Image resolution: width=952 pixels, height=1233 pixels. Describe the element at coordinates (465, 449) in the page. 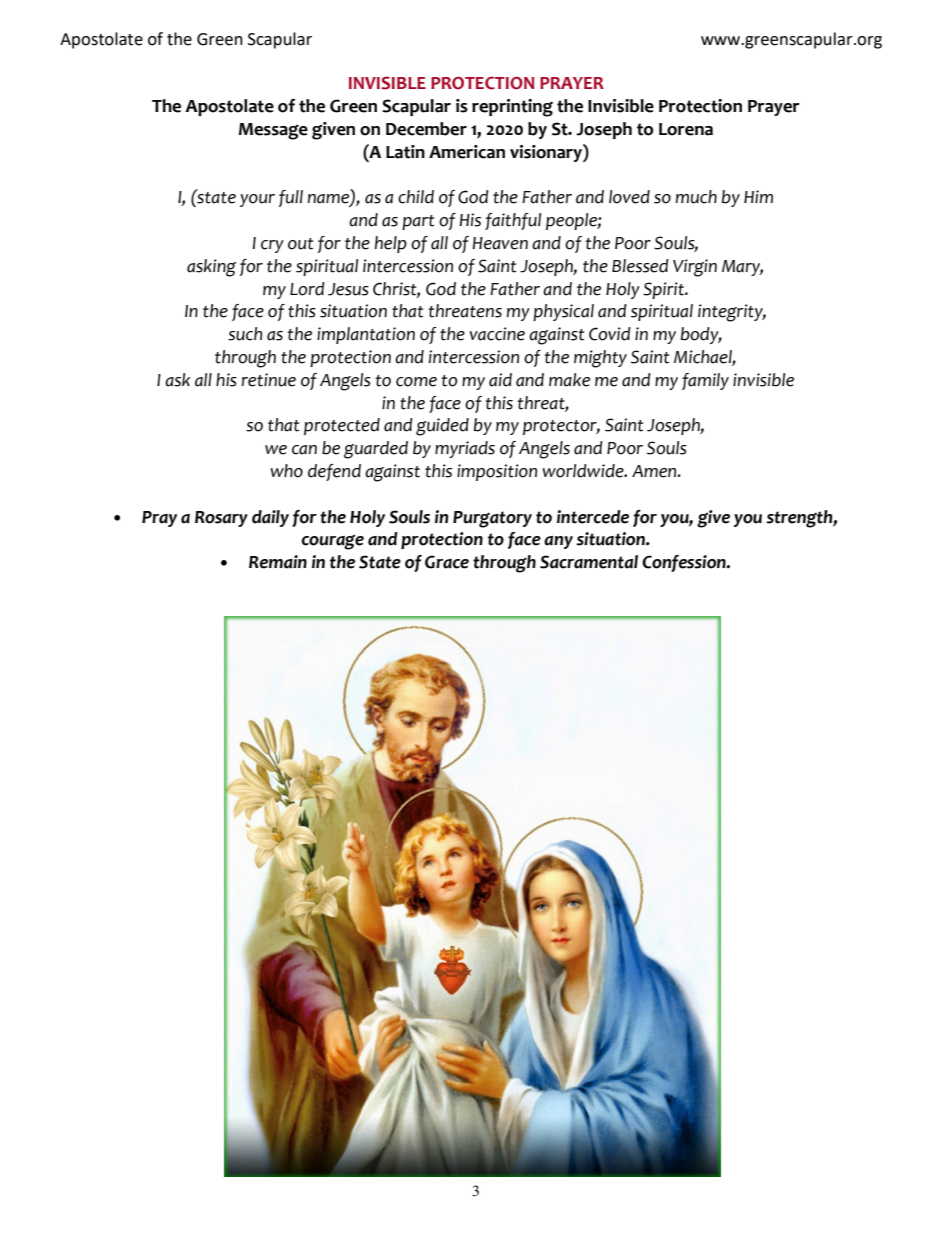

I see `myriads` at that location.
